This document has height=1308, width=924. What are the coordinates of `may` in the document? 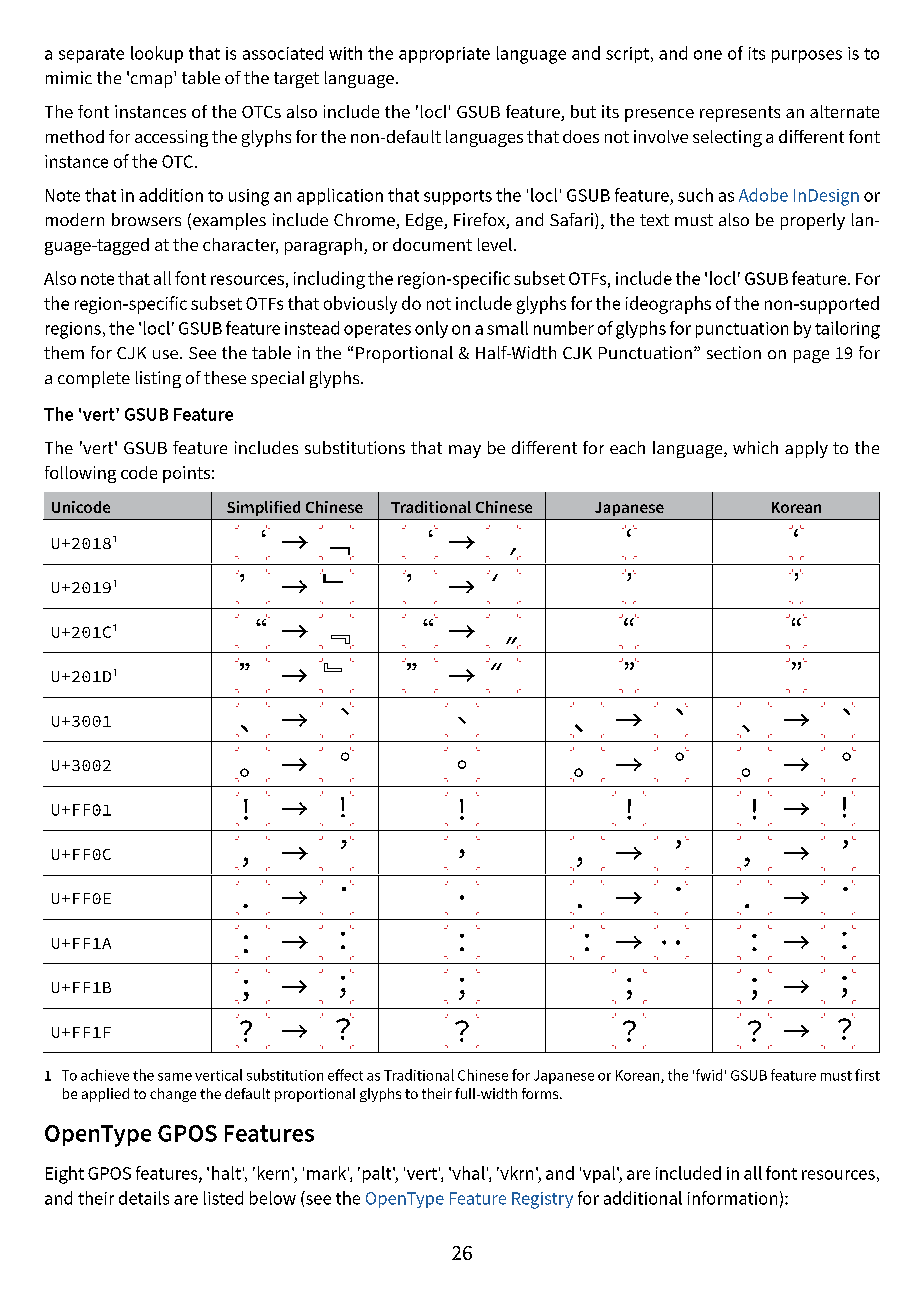 It's located at (465, 451).
